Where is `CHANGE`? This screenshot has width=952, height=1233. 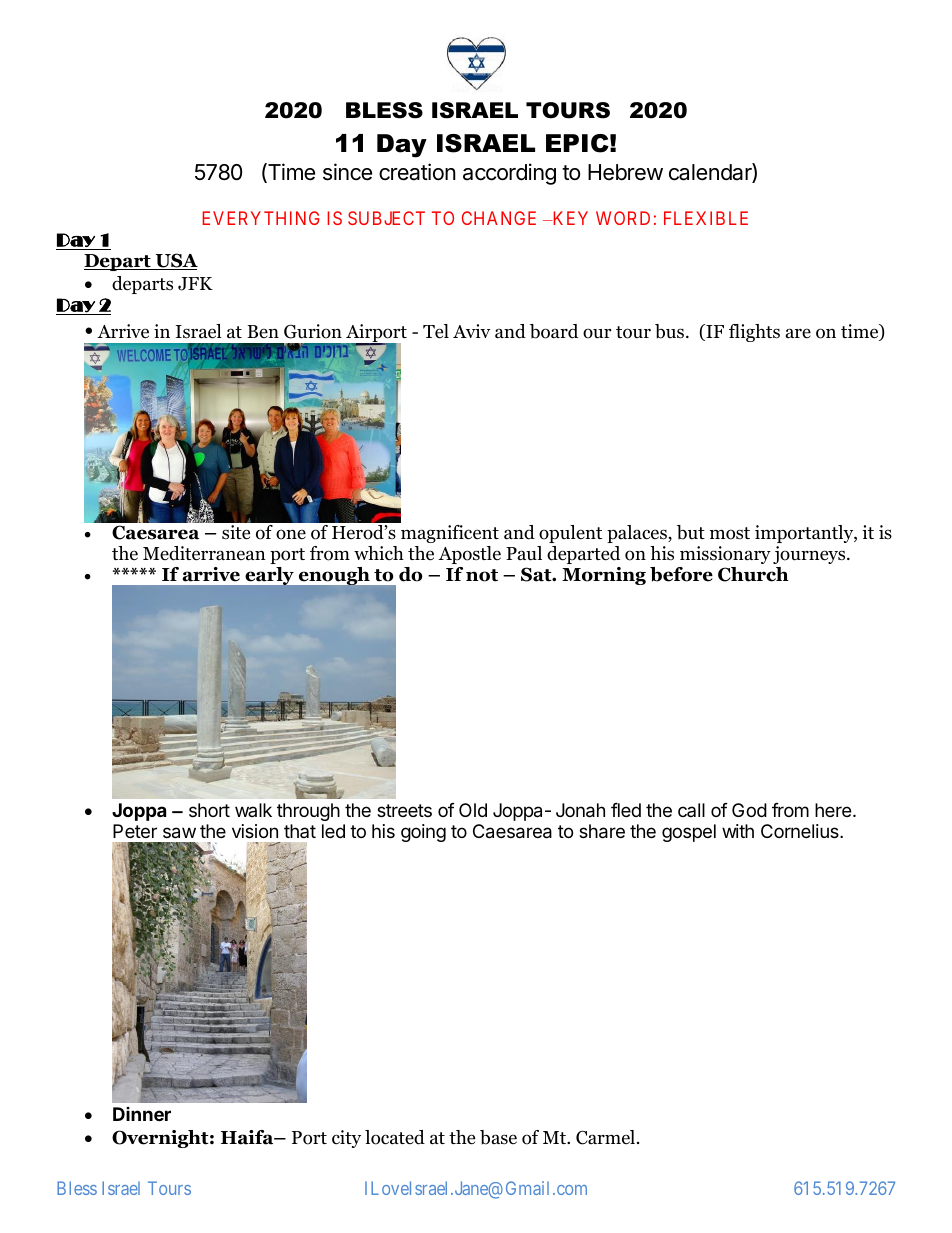 CHANGE is located at coordinates (499, 218).
